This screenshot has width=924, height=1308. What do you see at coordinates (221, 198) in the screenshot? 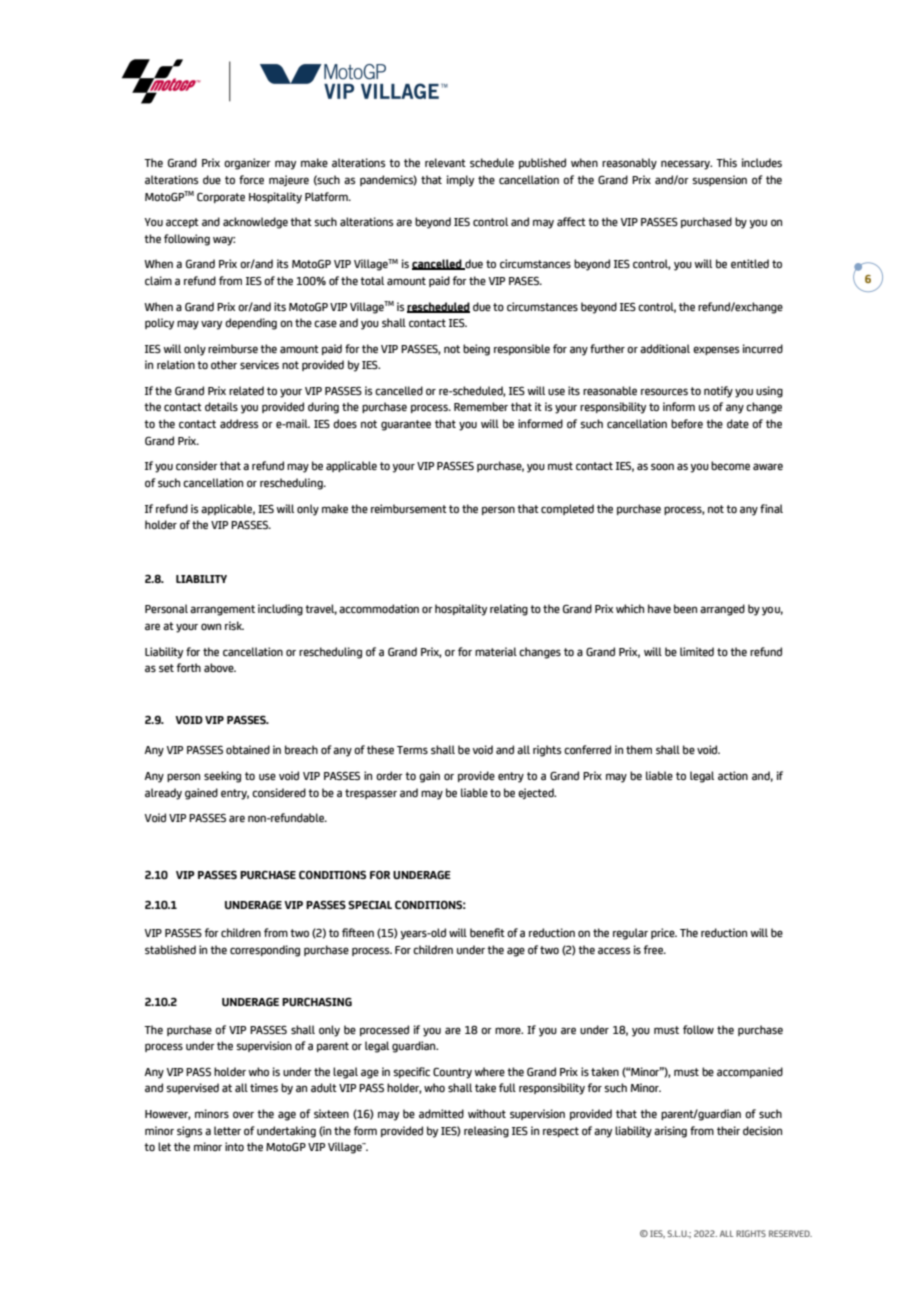
I see `Corporate` at bounding box center [221, 198].
